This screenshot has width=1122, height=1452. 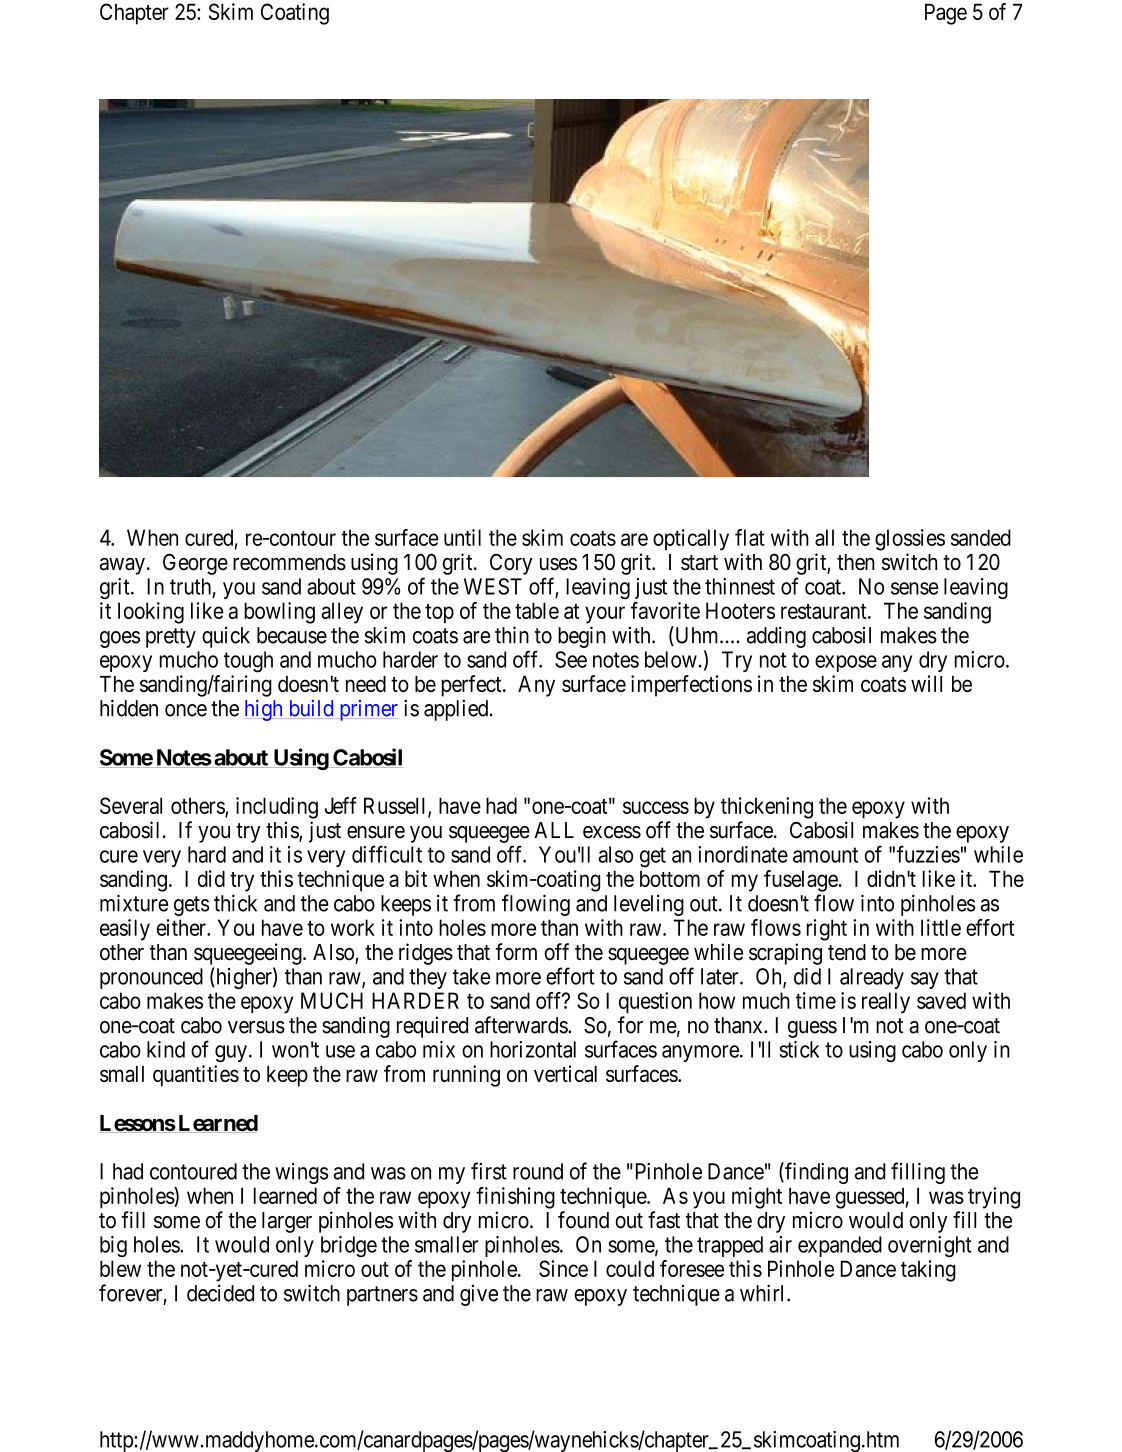 What do you see at coordinates (558, 564) in the screenshot?
I see `uses` at bounding box center [558, 564].
